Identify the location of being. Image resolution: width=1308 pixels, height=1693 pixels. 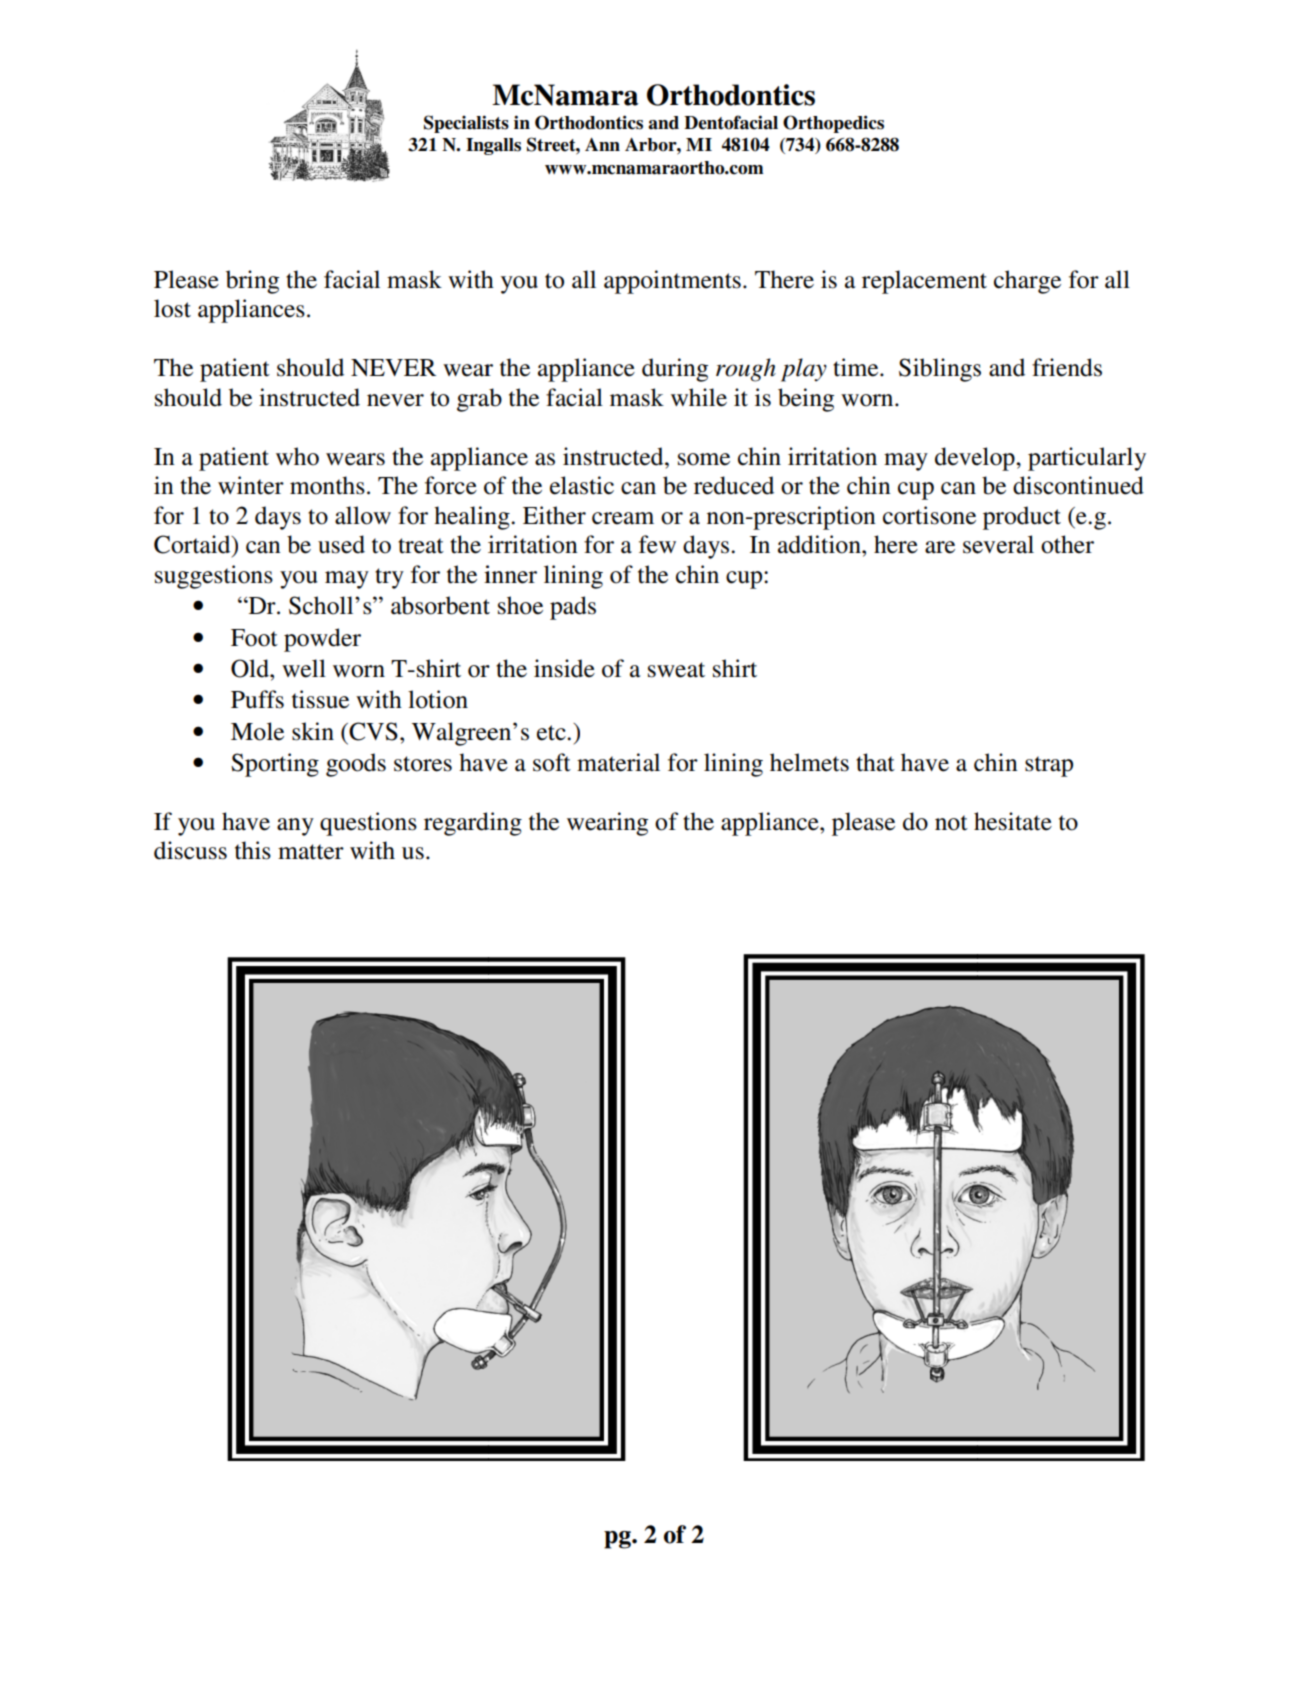
(806, 400).
